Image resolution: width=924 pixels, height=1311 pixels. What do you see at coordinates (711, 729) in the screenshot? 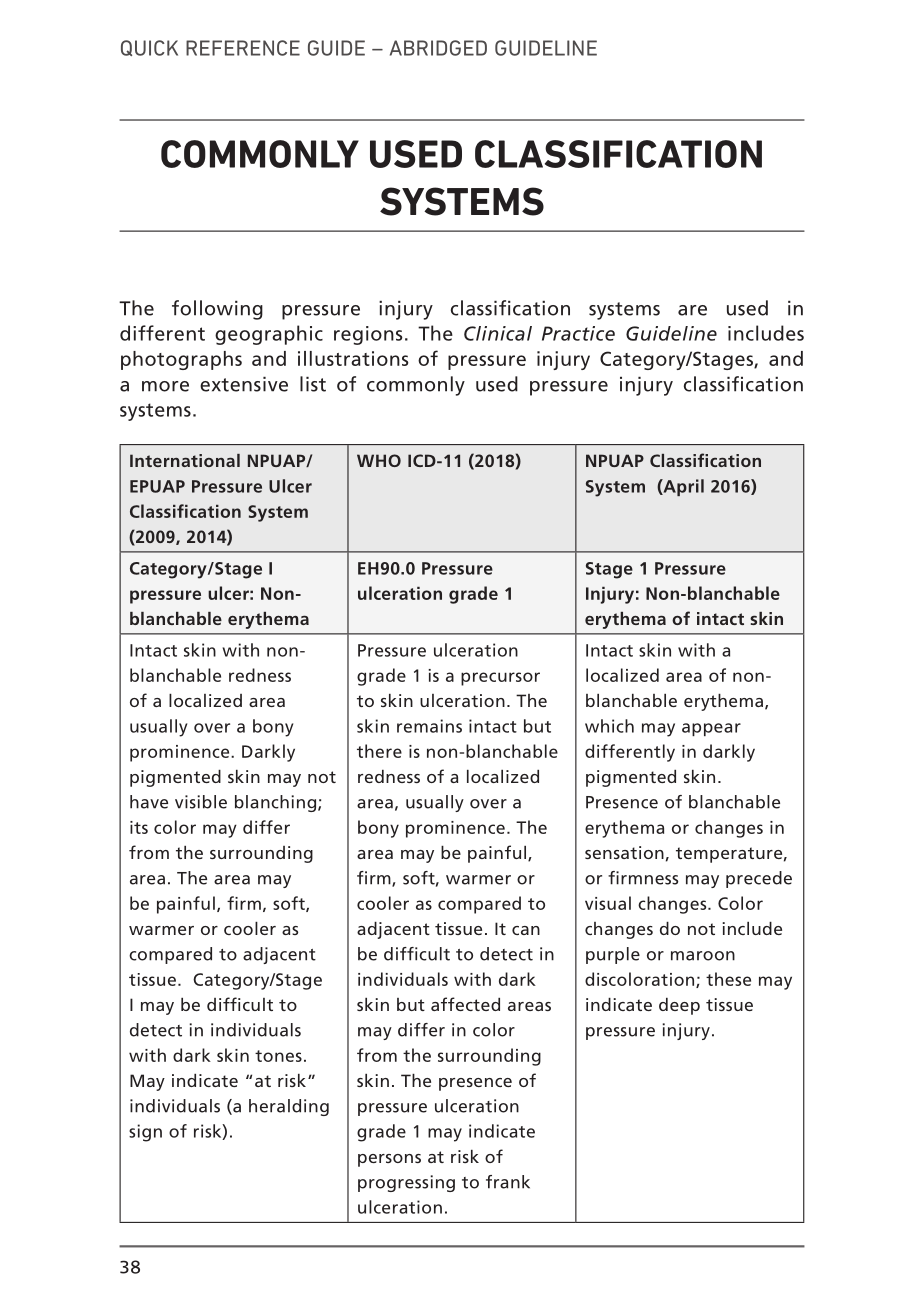
I see `appear` at bounding box center [711, 729].
